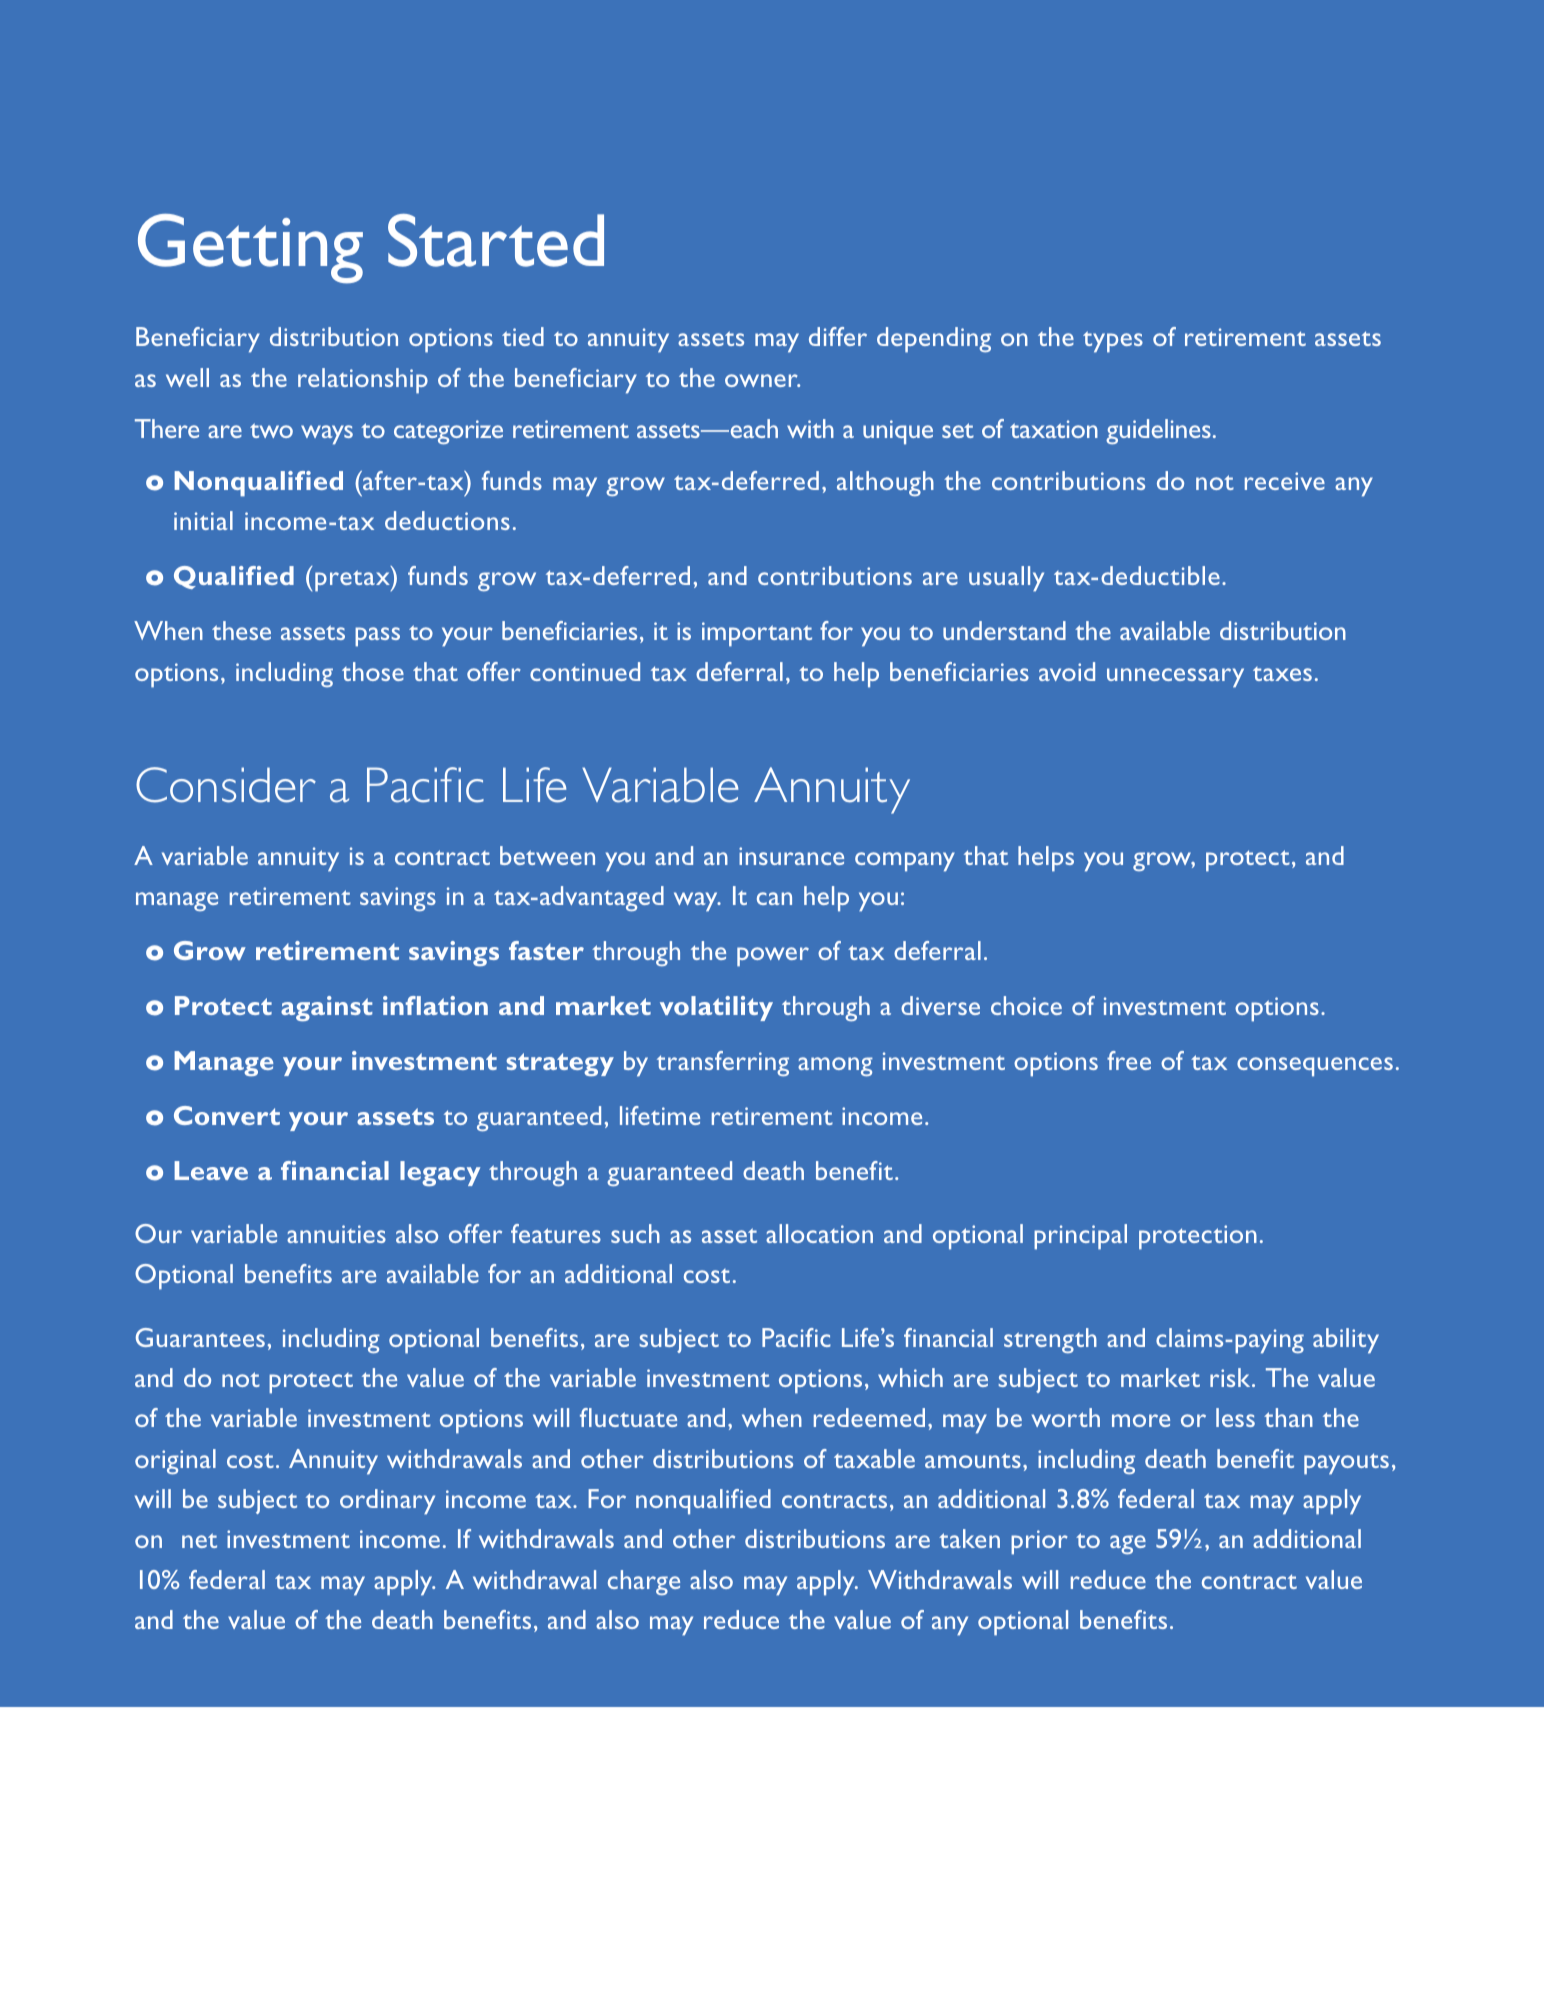  What do you see at coordinates (336, 1234) in the image?
I see `annuities` at bounding box center [336, 1234].
